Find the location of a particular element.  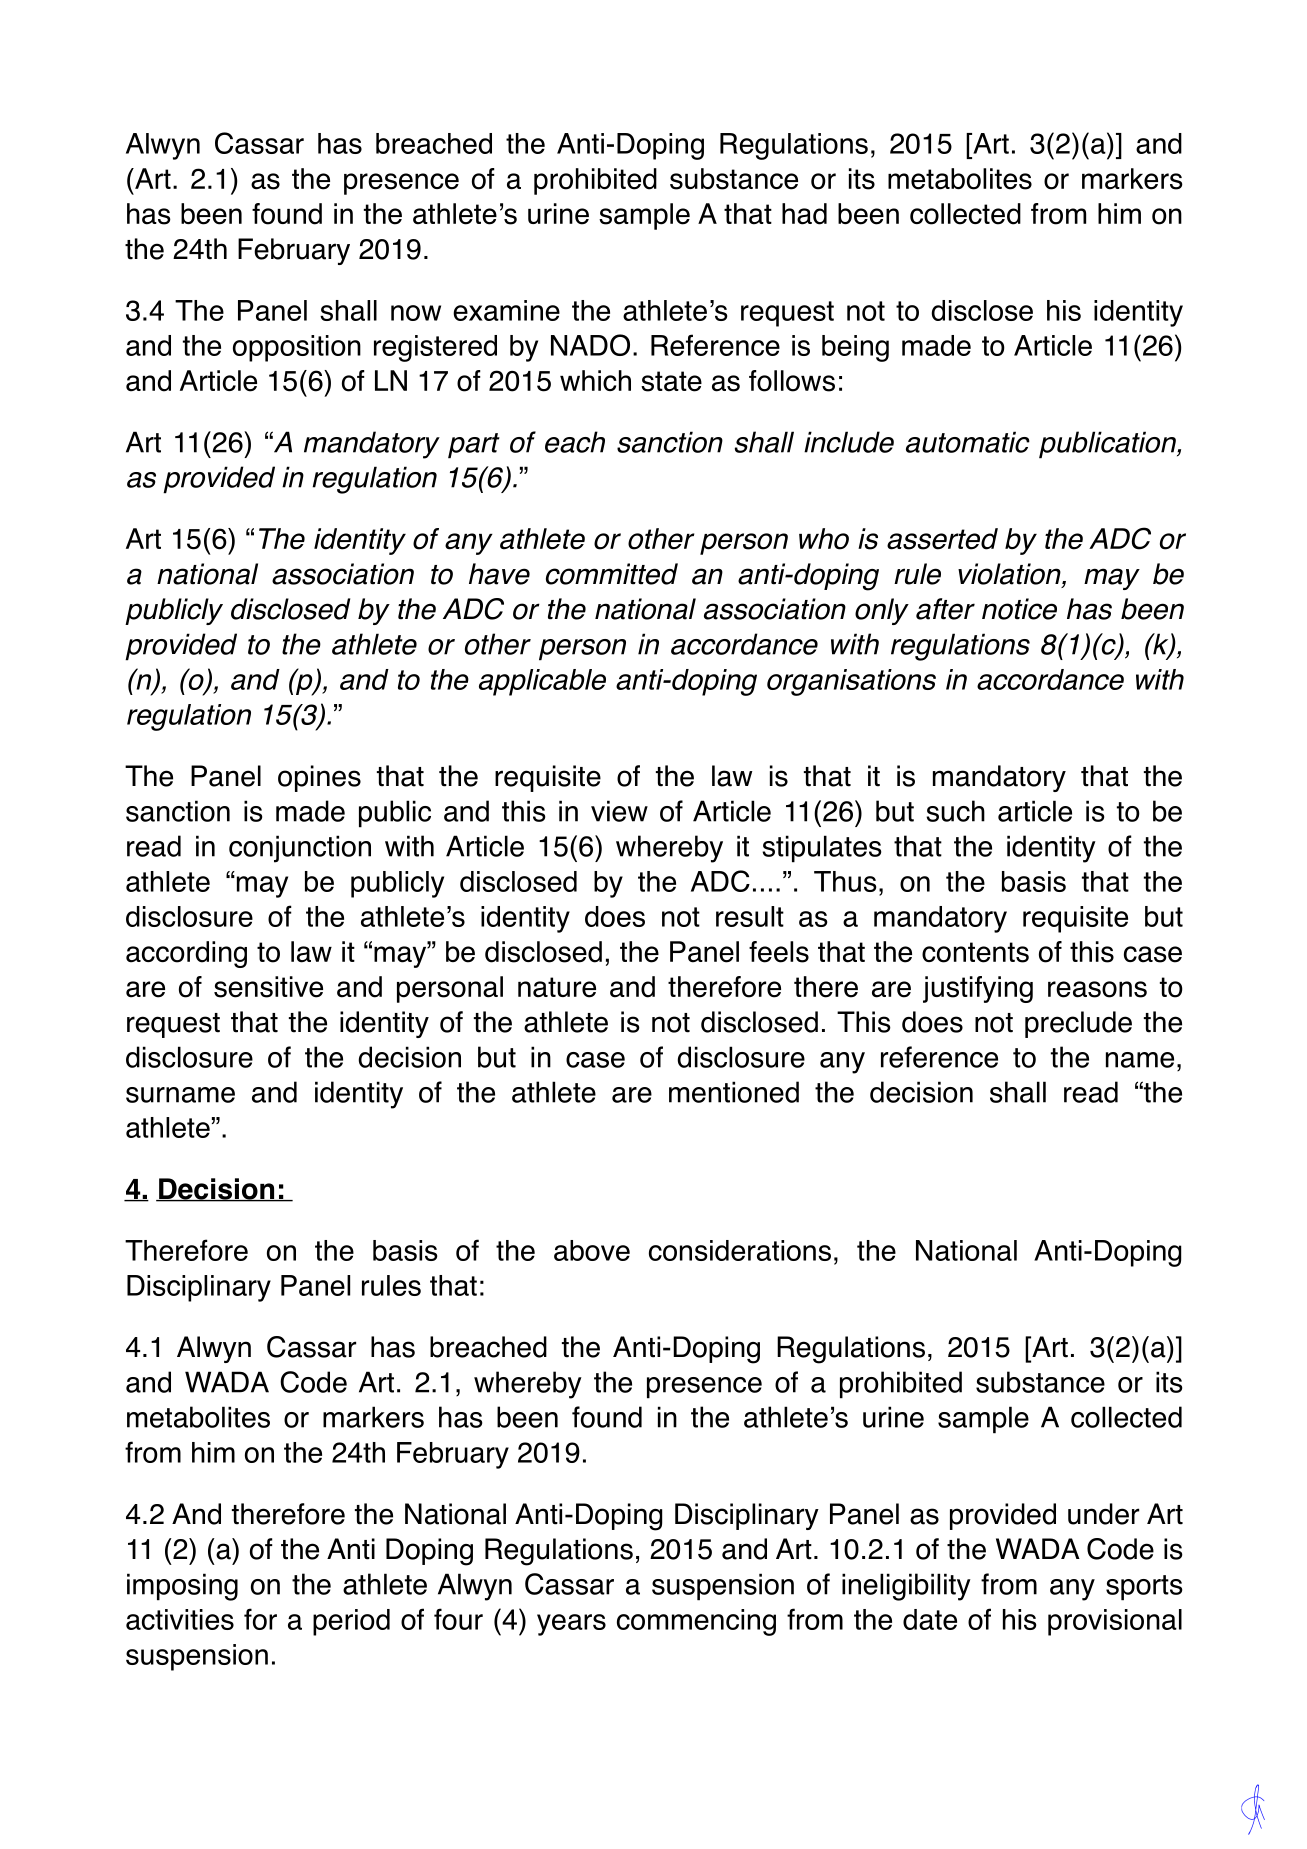

contents is located at coordinates (975, 952).
